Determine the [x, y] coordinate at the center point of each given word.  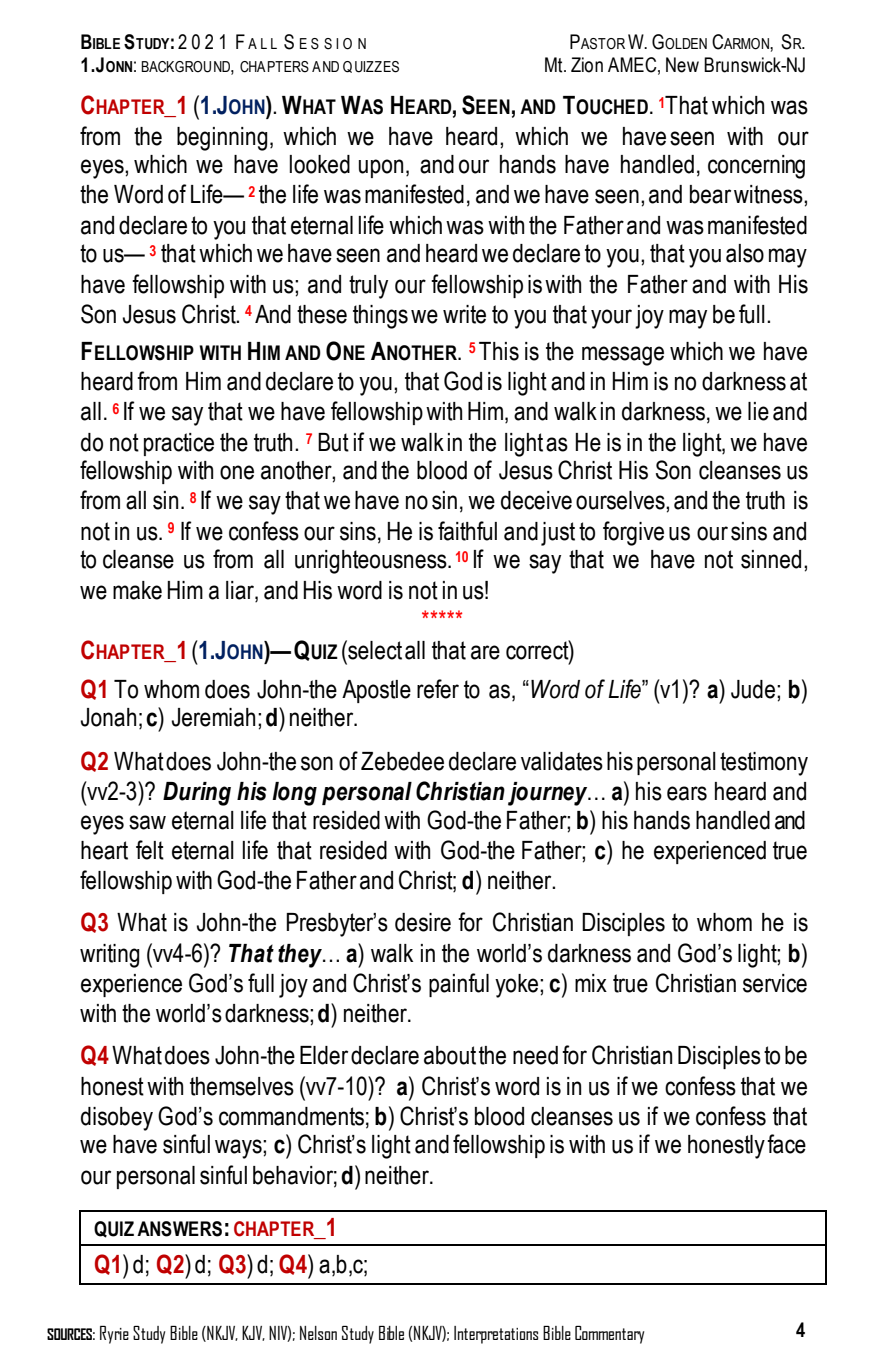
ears [687, 793]
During [197, 794]
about [450, 1055]
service [775, 983]
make [137, 590]
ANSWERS [179, 1229]
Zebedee [402, 761]
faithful [467, 531]
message [623, 356]
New [682, 65]
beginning [222, 139]
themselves [242, 1086]
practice [179, 444]
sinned [771, 559]
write [464, 314]
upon [381, 168]
